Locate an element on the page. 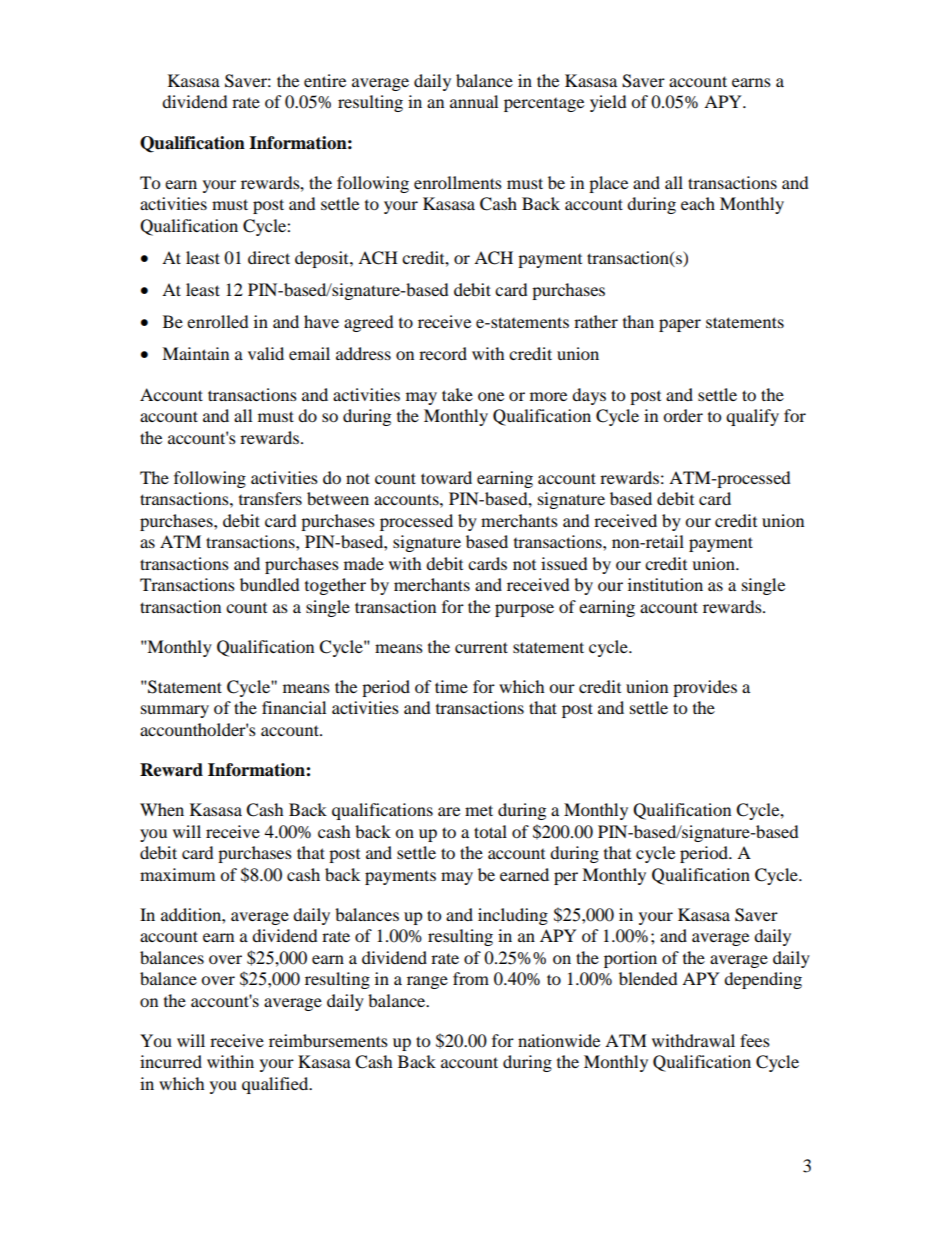 The height and width of the image is (1233, 952). entire is located at coordinates (325, 80).
